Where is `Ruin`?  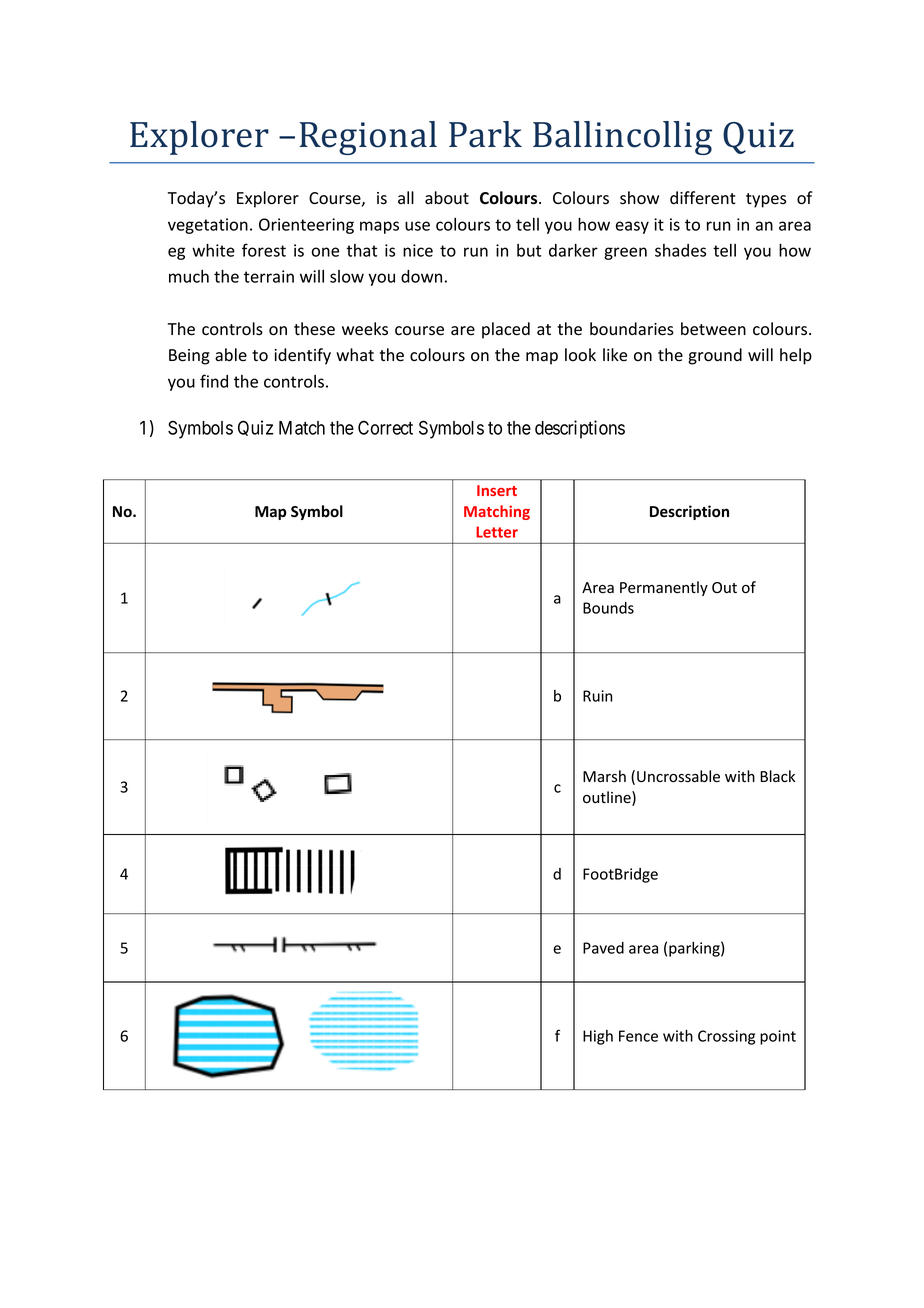
Ruin is located at coordinates (597, 696).
